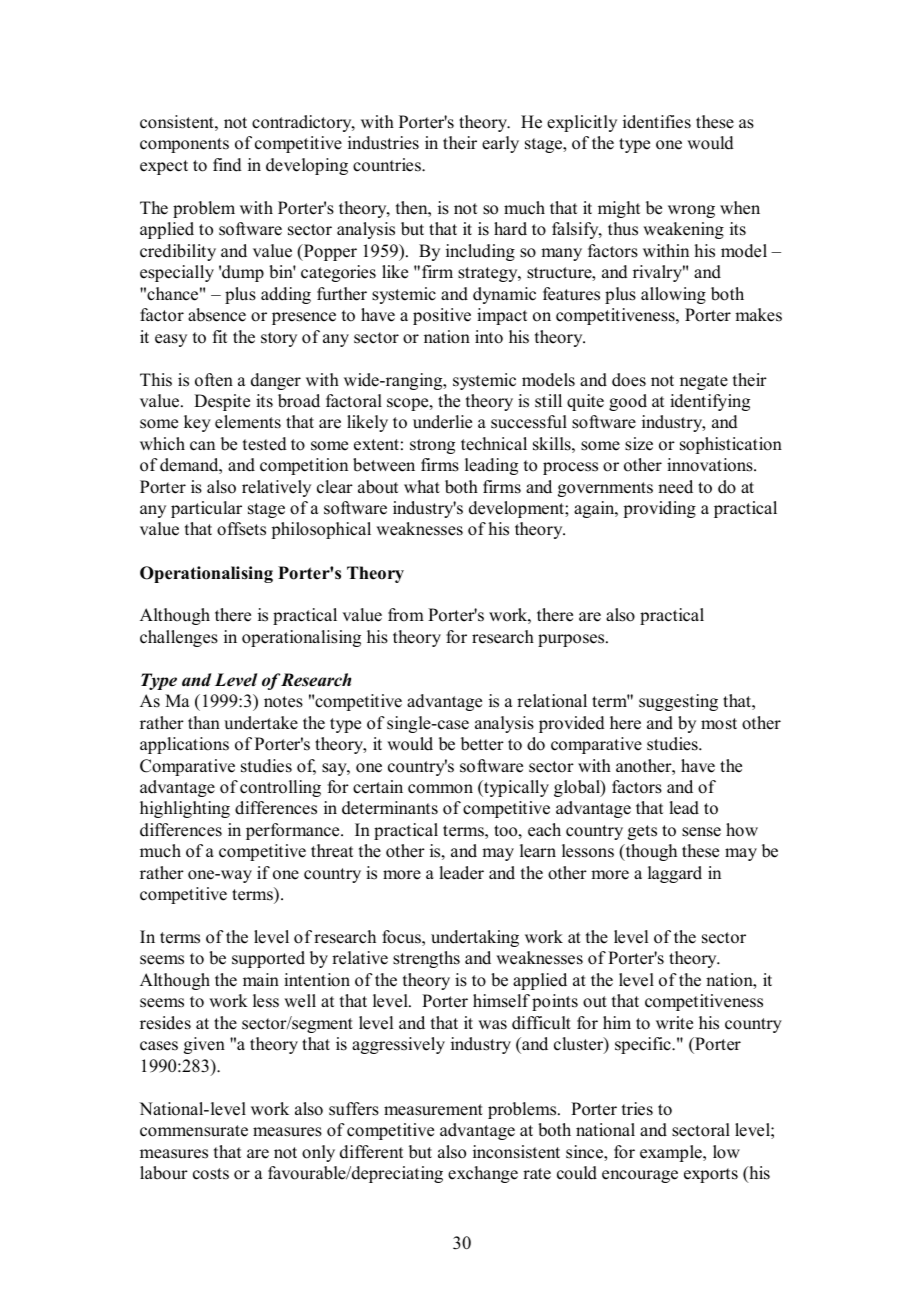 The height and width of the page is (1308, 924). I want to click on particular, so click(206, 509).
